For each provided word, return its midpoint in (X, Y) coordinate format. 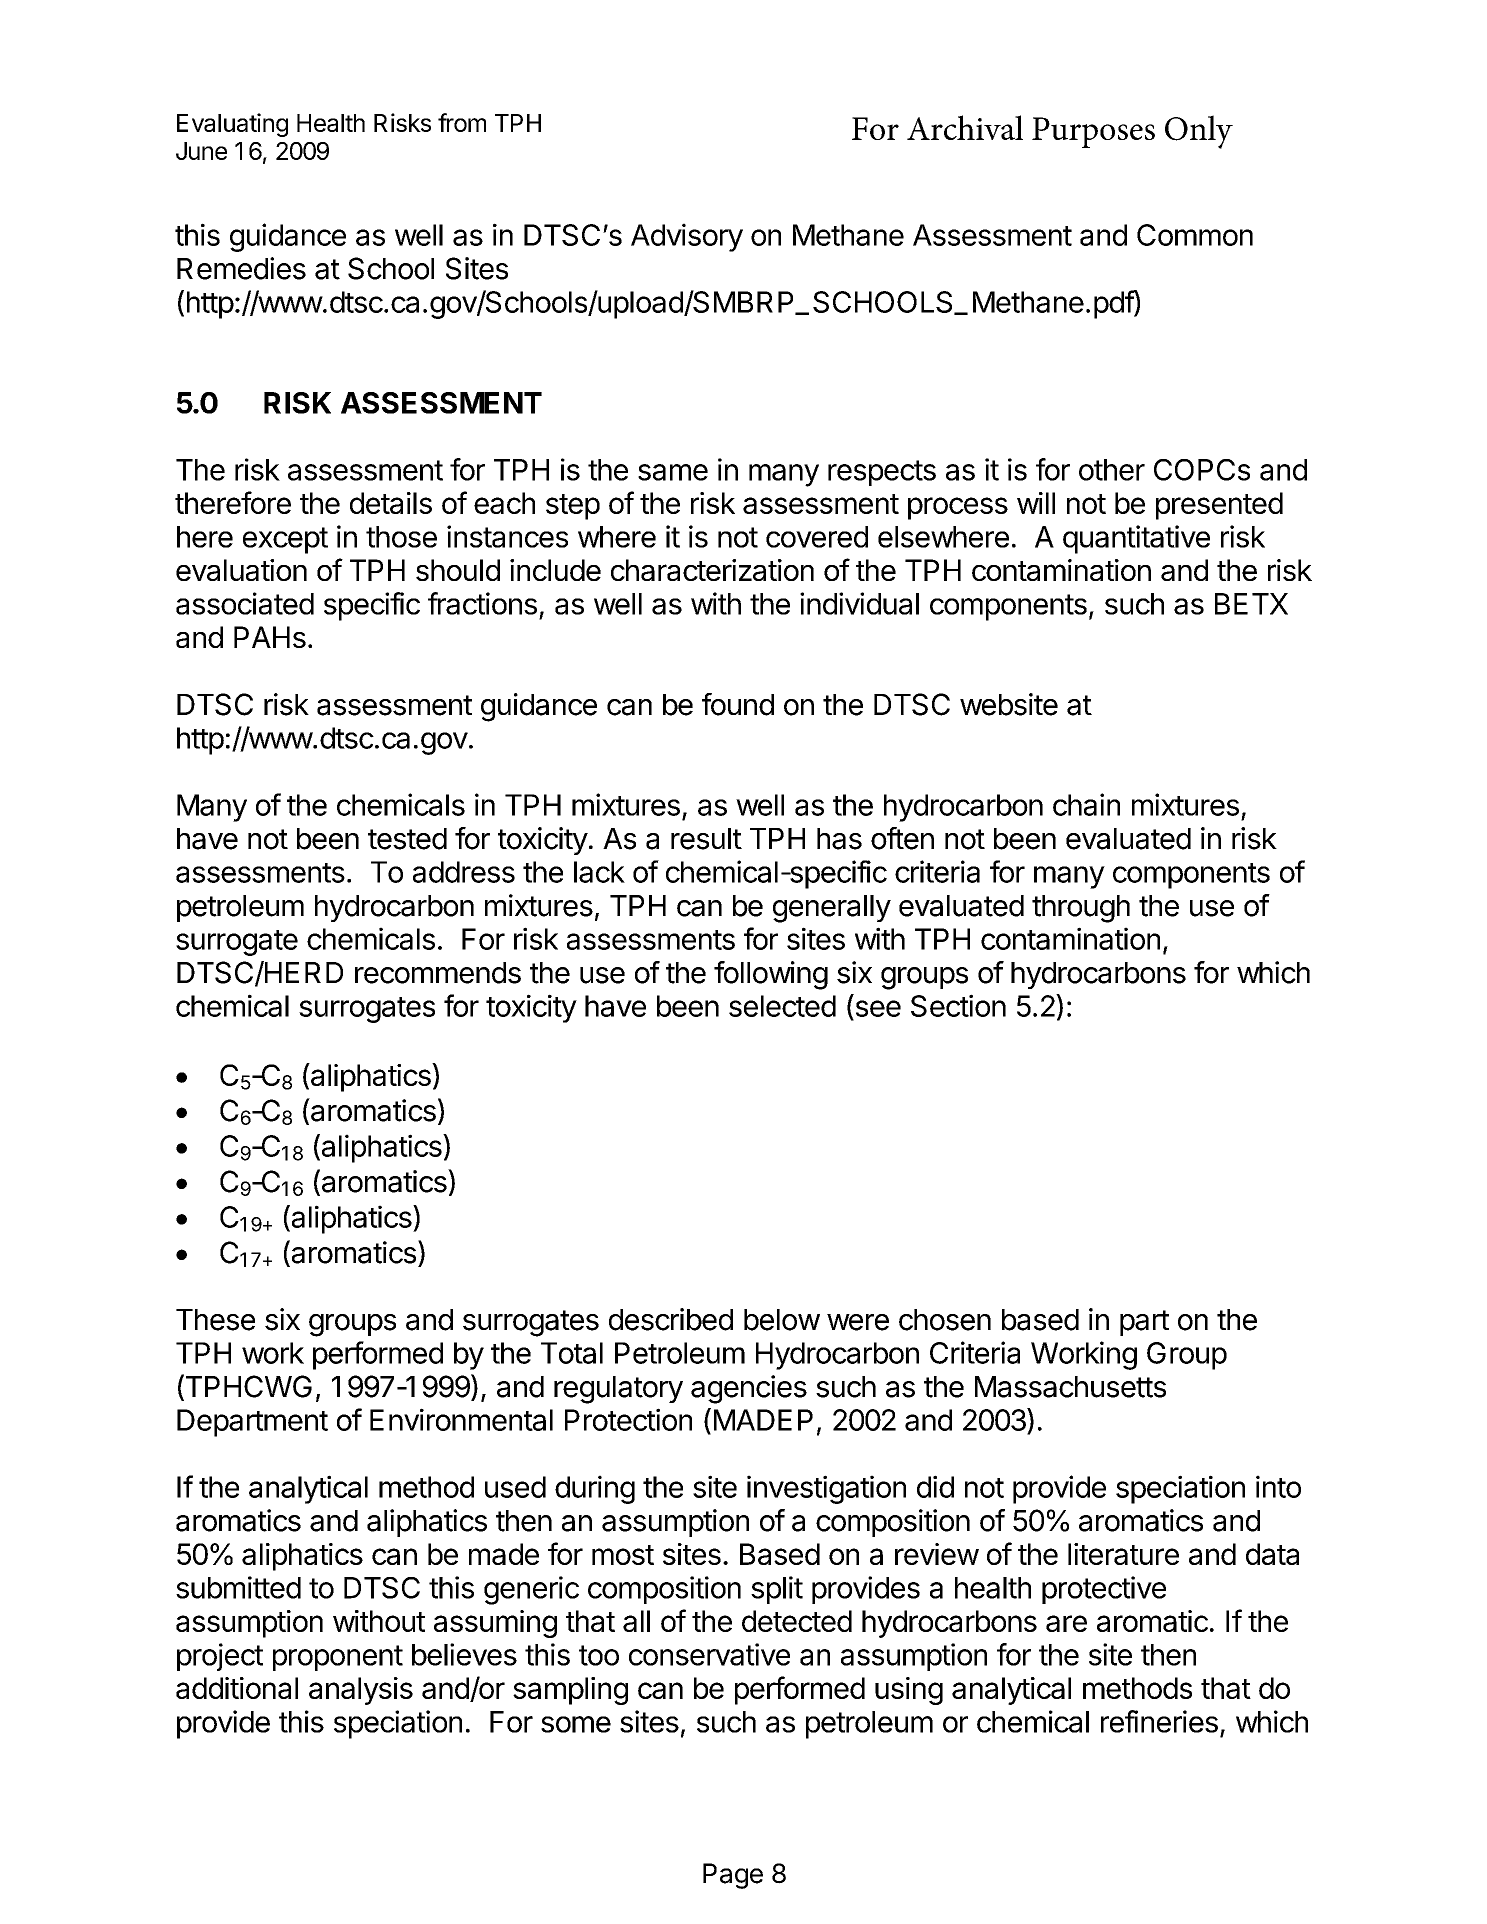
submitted (238, 1587)
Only (1199, 132)
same (673, 472)
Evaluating (232, 125)
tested (407, 839)
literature (1123, 1554)
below (782, 1320)
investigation (826, 1489)
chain (1086, 804)
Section (958, 1005)
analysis (361, 1691)
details (391, 503)
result (706, 839)
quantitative (1136, 539)
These (215, 1320)
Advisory (687, 237)
